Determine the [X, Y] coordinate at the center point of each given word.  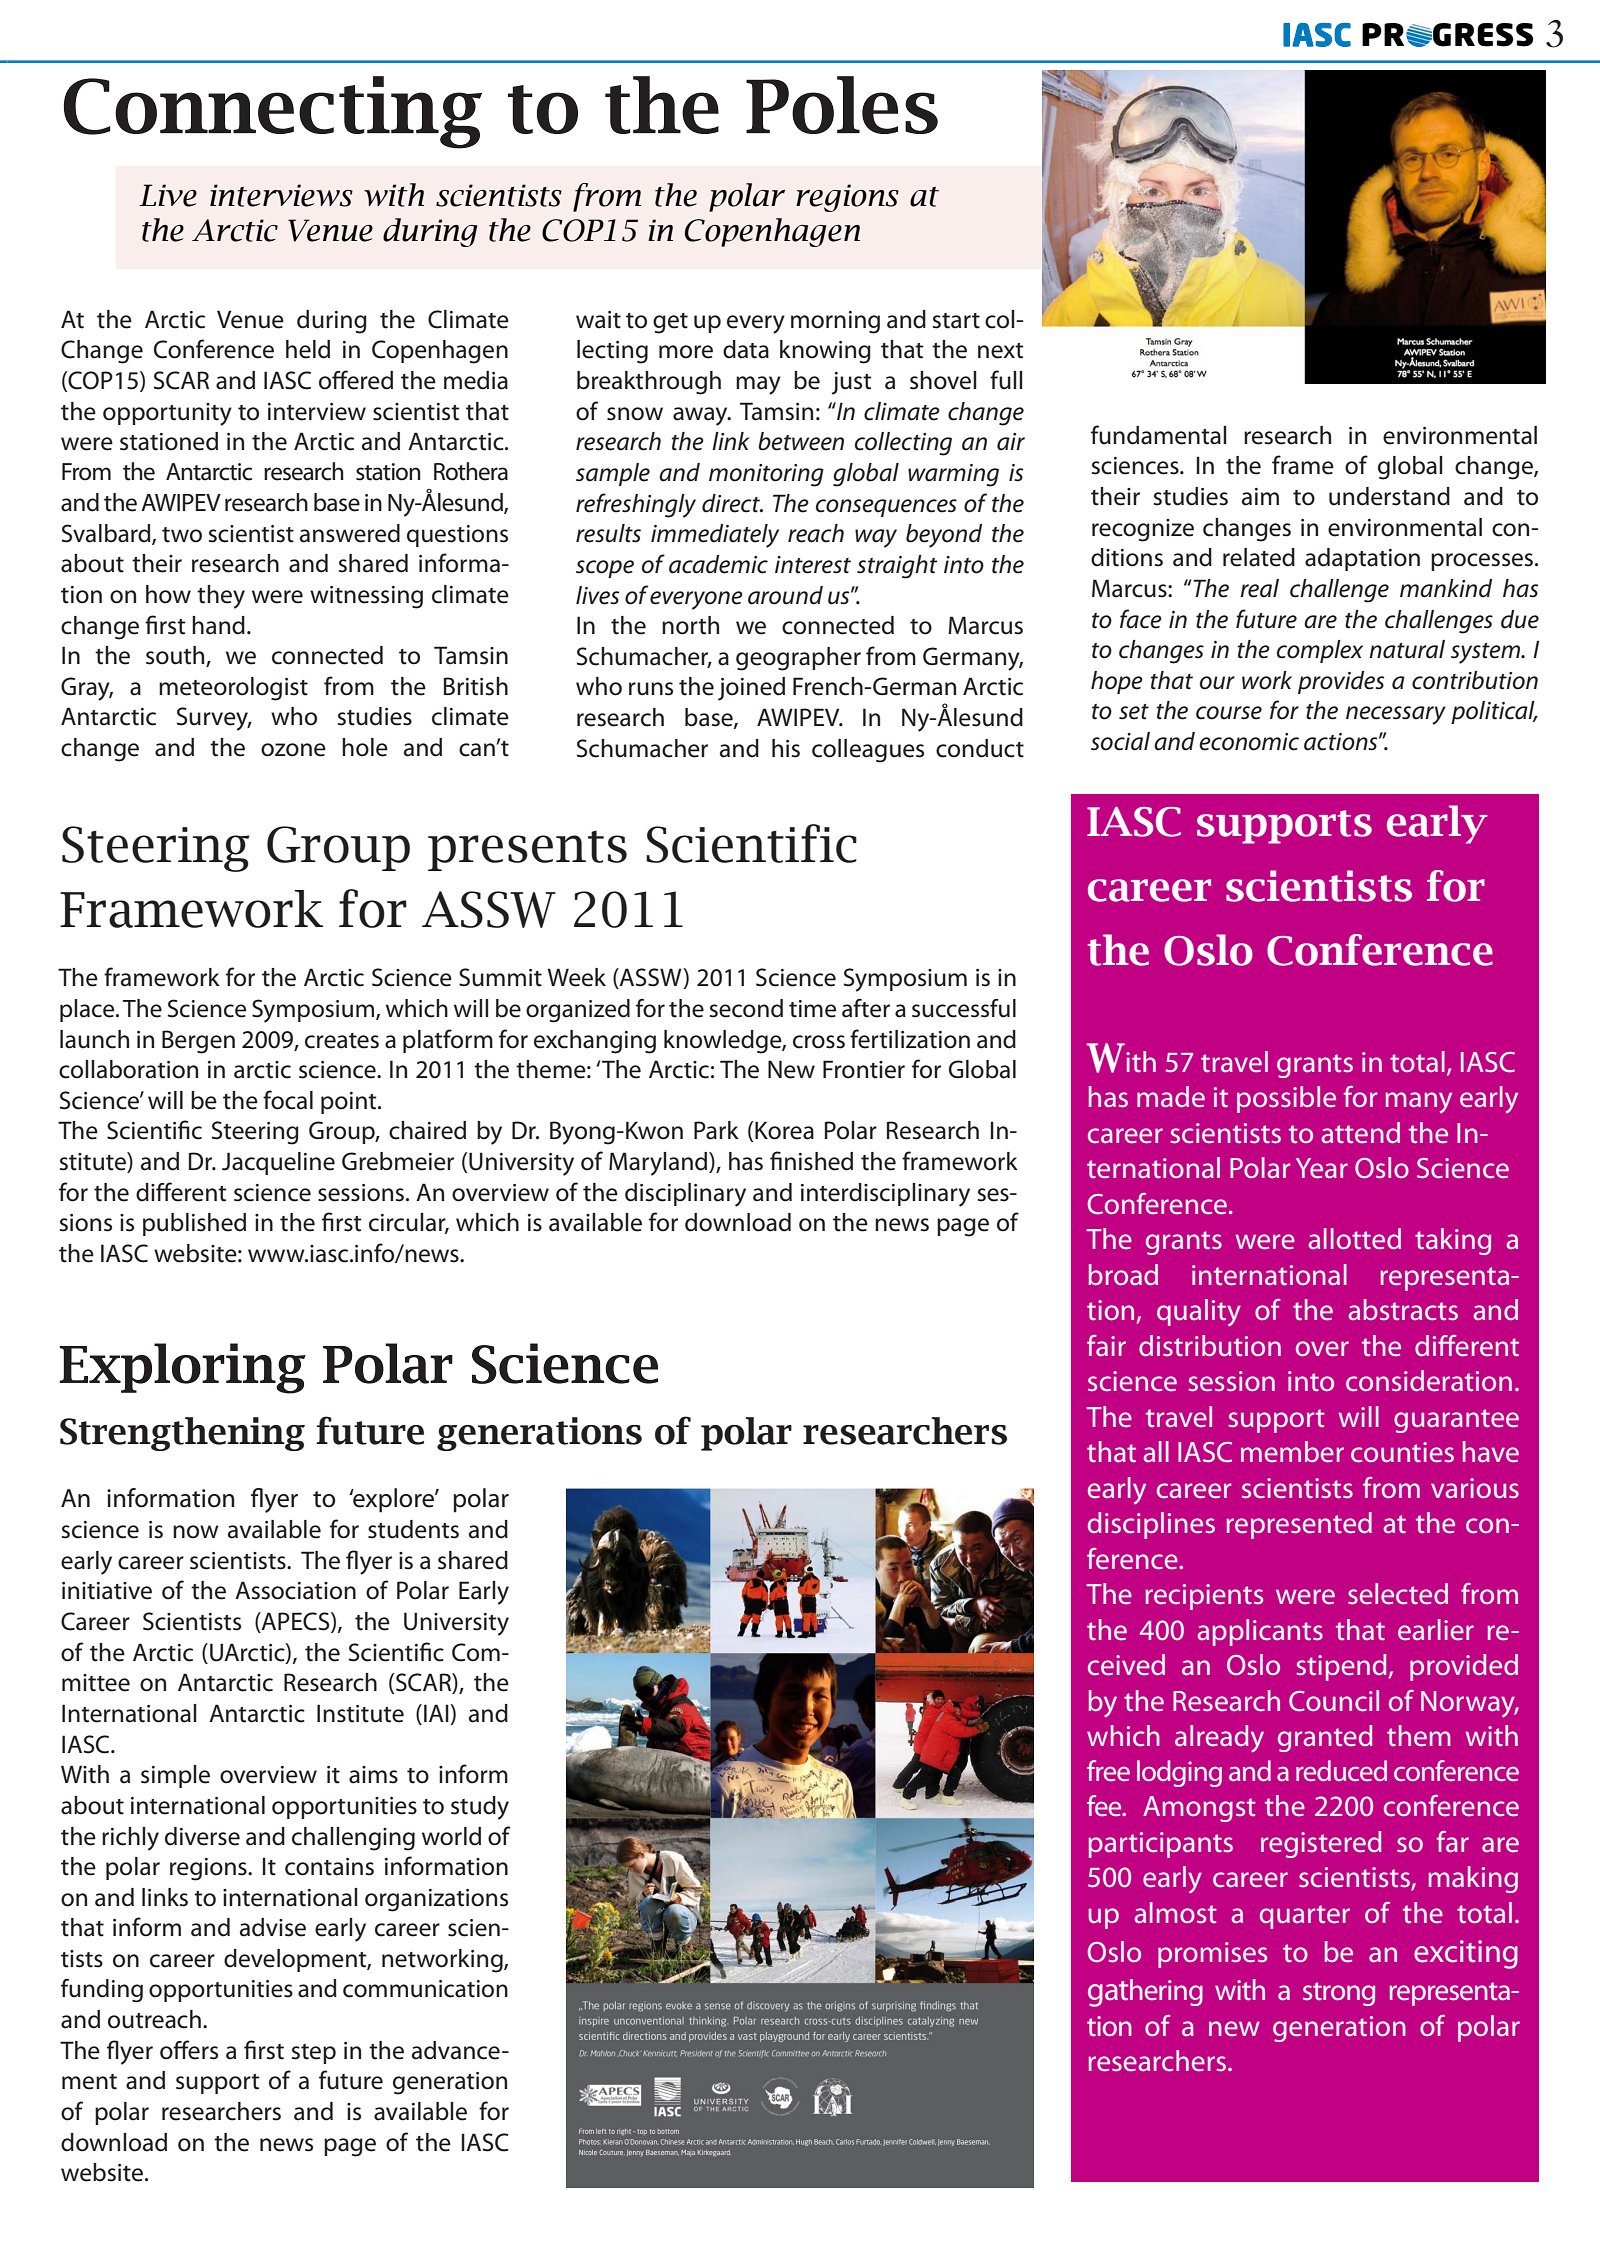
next [1001, 351]
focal [288, 1100]
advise [273, 1927]
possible [1286, 1099]
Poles [842, 105]
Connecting [273, 112]
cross [819, 1042]
